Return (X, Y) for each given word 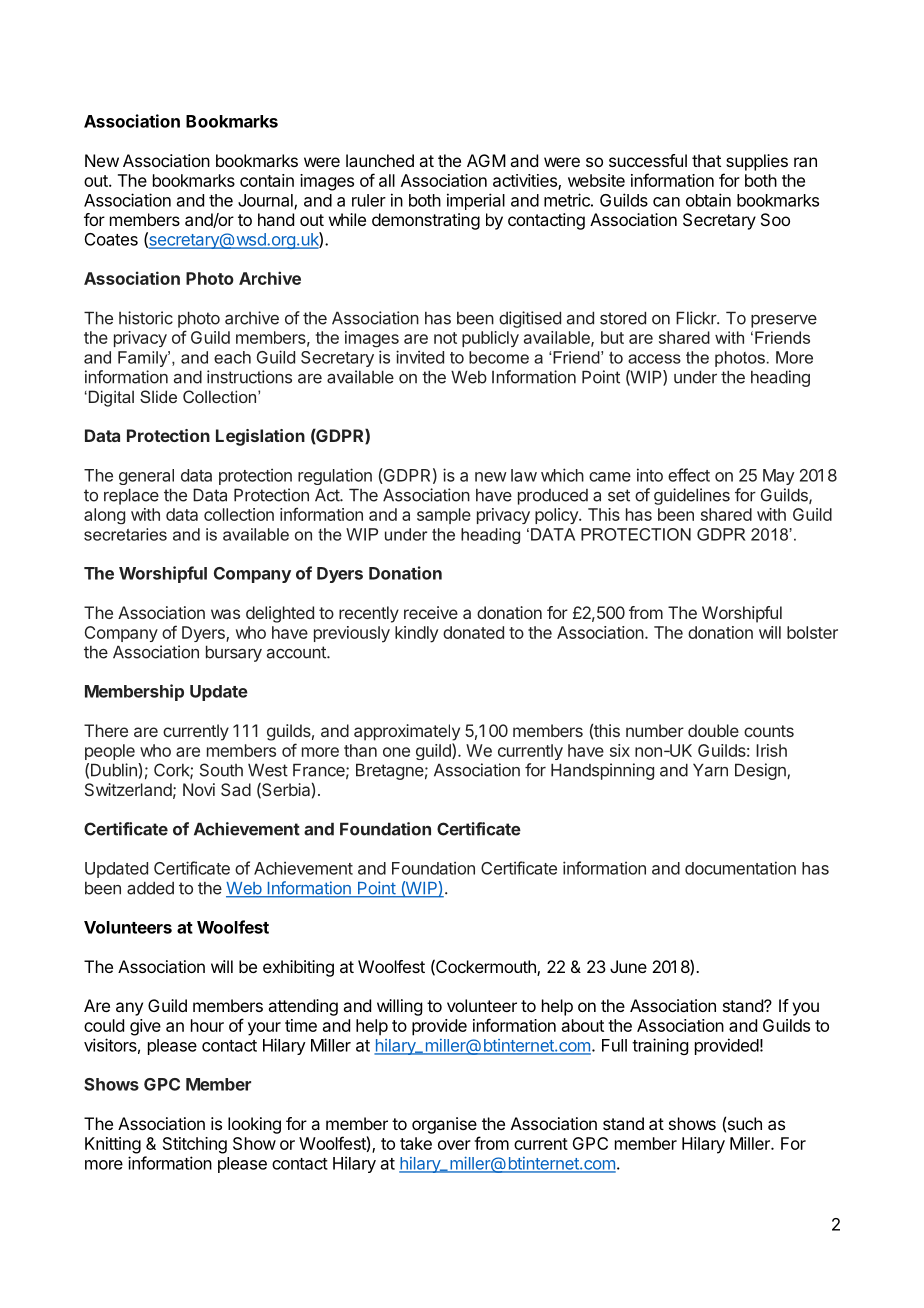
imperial (476, 201)
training (660, 1046)
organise (444, 1125)
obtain (708, 200)
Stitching (195, 1145)
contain (267, 180)
